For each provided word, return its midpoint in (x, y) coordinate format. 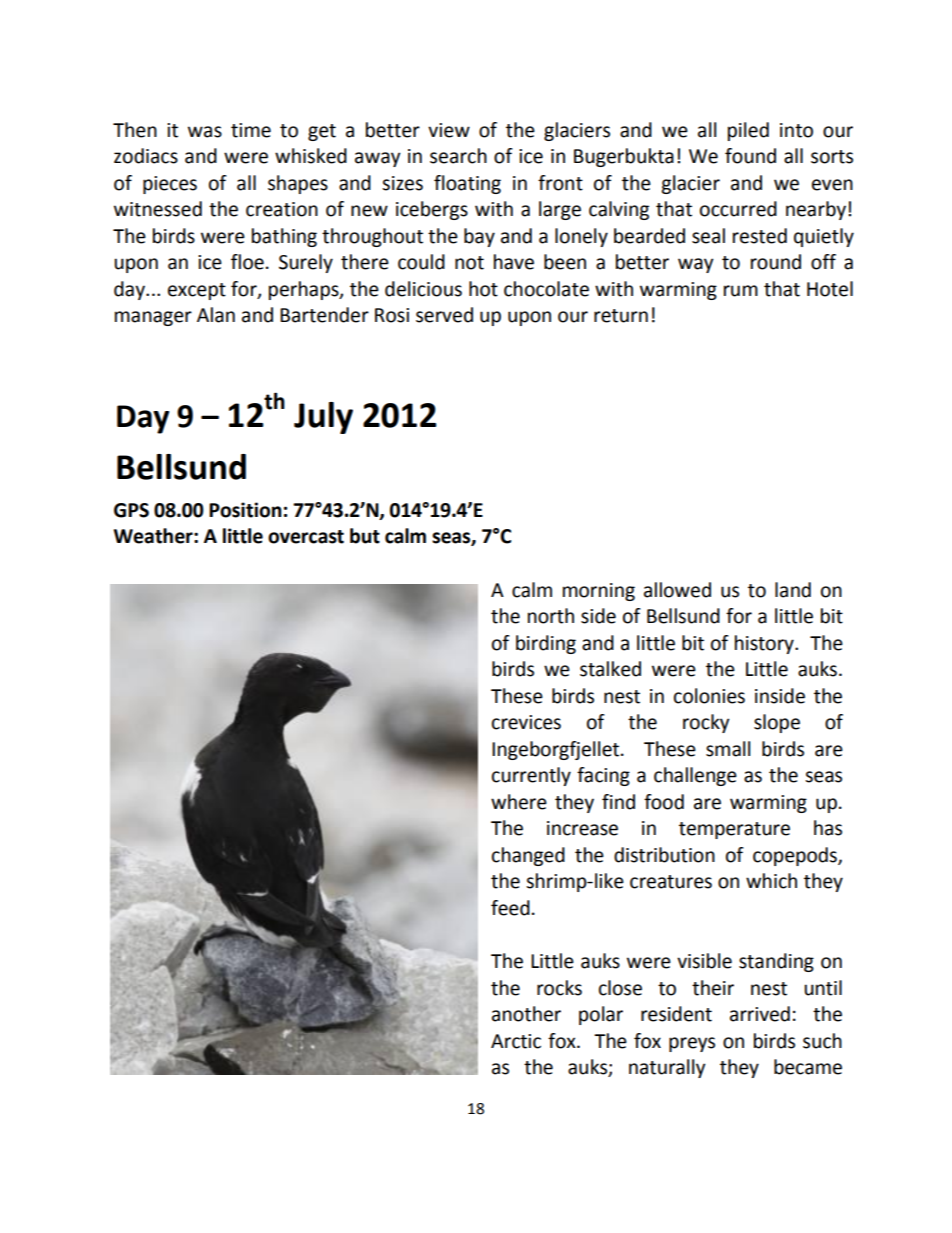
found (750, 156)
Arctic (516, 1041)
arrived (760, 1014)
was (205, 132)
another (526, 1014)
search (458, 156)
